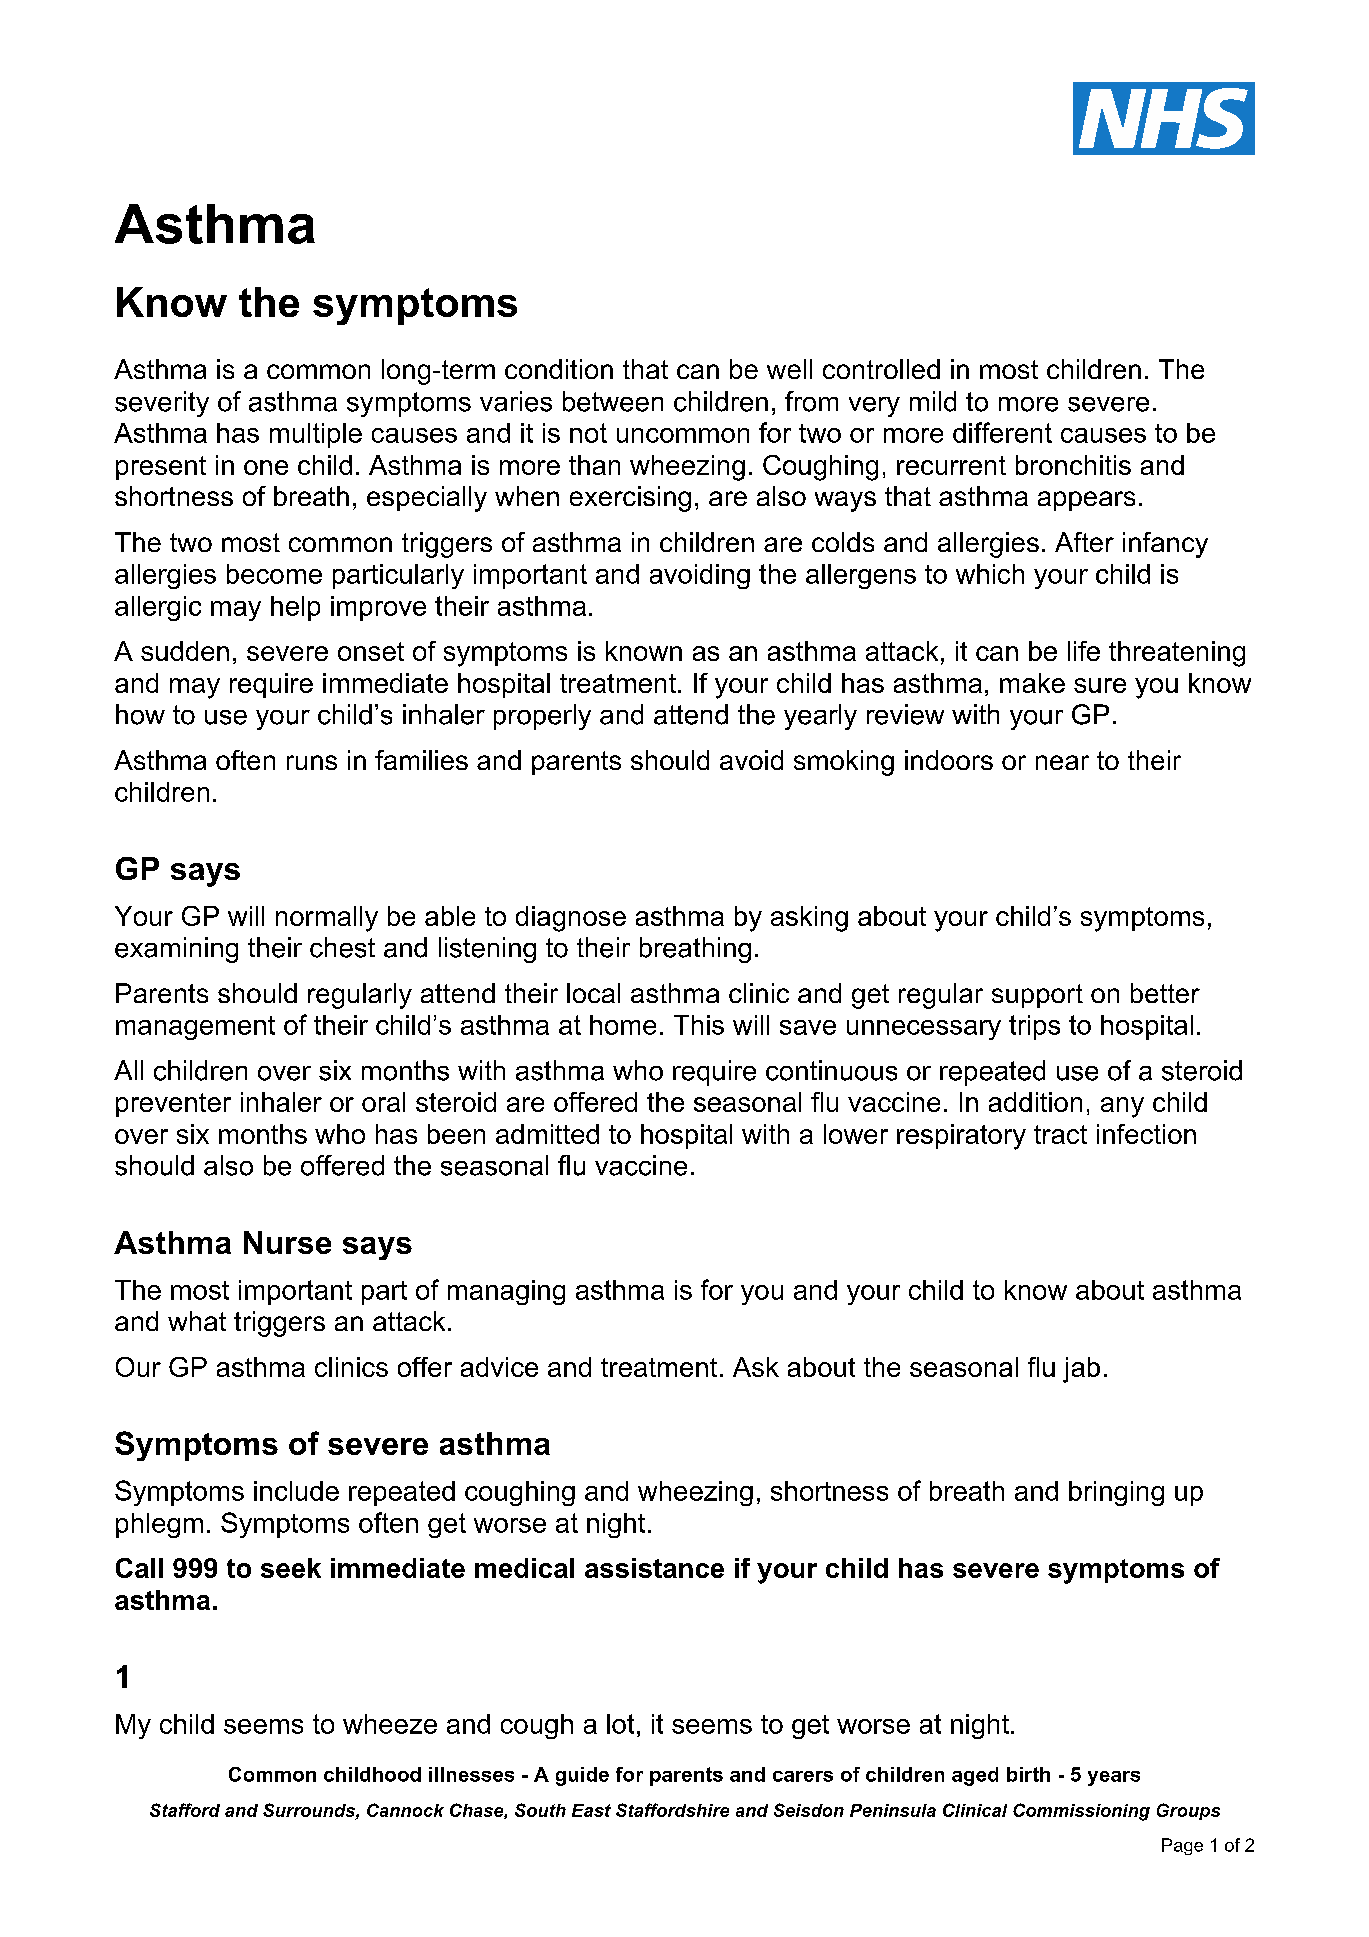 The height and width of the screenshot is (1937, 1369). What do you see at coordinates (173, 1105) in the screenshot?
I see `preventer` at bounding box center [173, 1105].
